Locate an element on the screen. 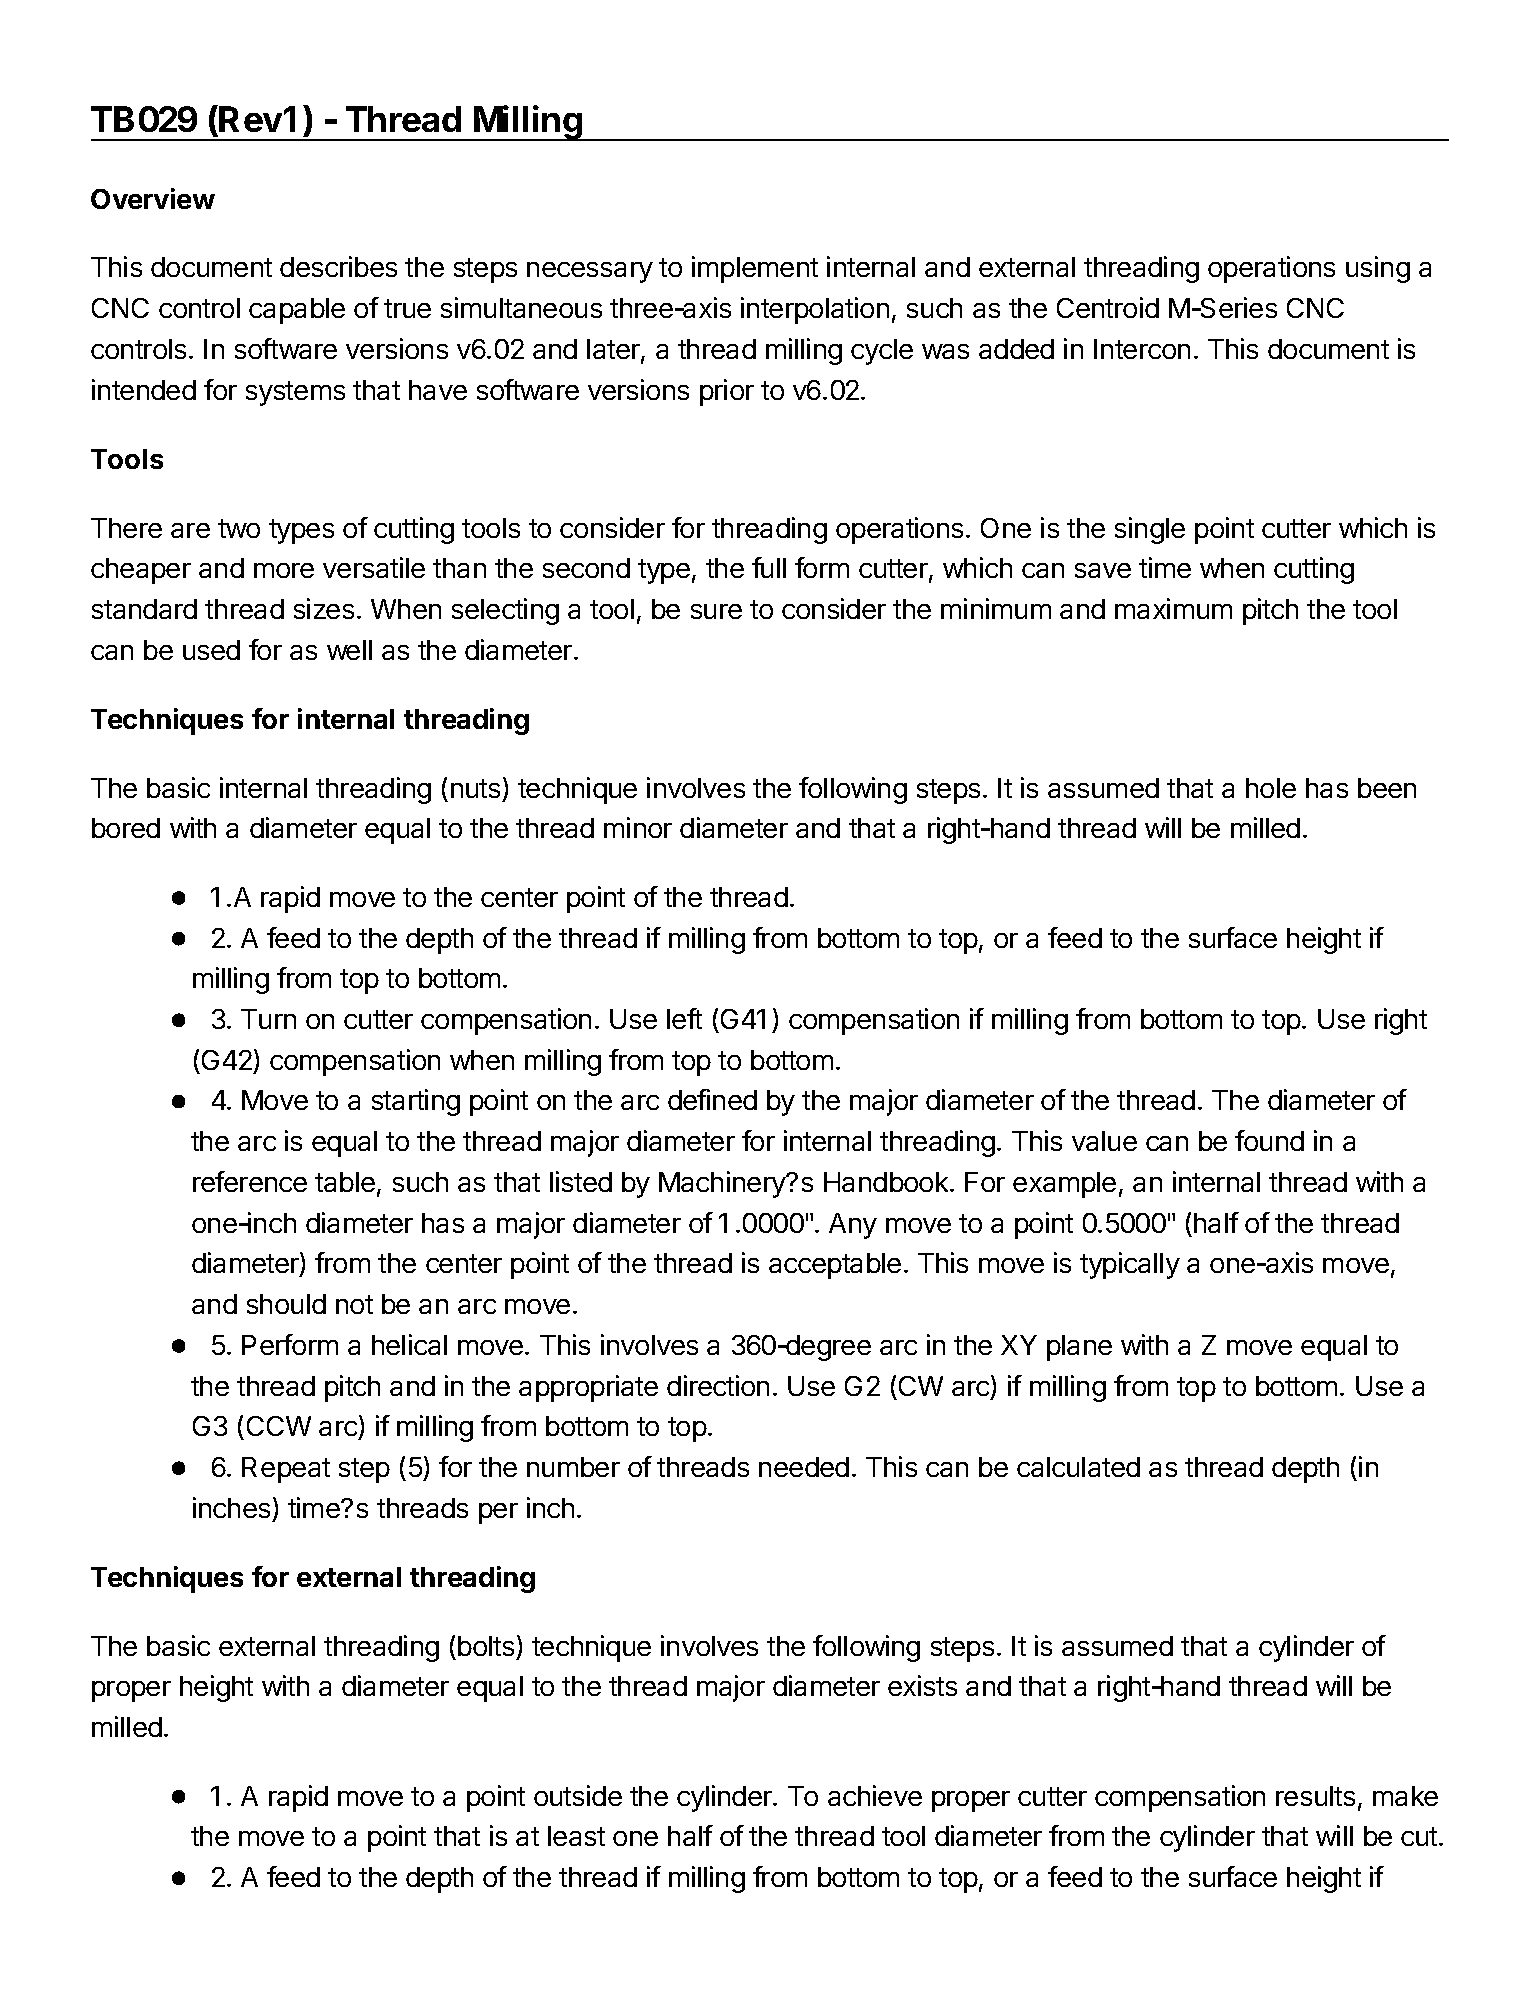  hole is located at coordinates (1271, 788).
